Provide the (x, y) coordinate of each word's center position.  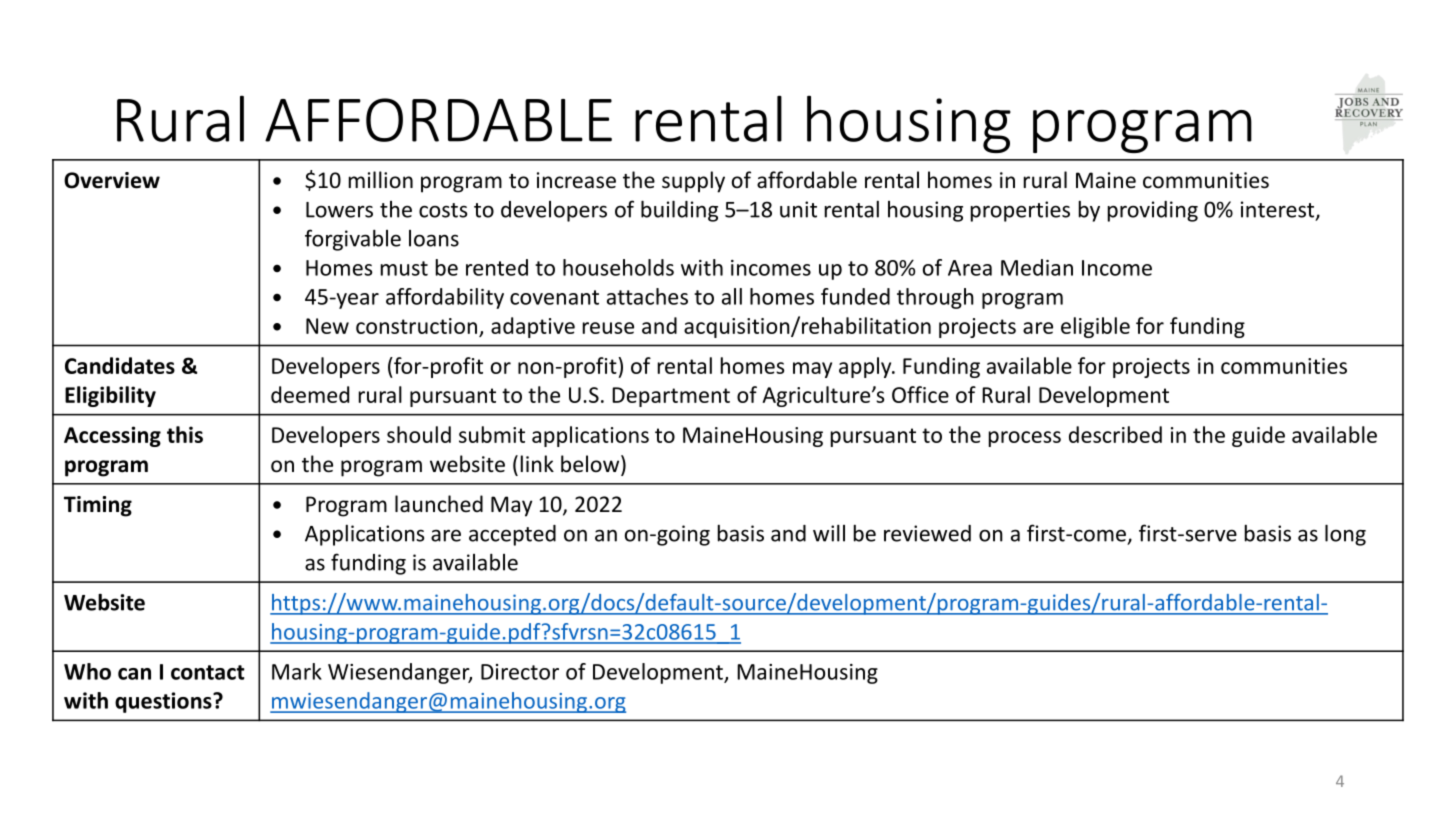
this (185, 434)
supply (693, 182)
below (591, 465)
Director (520, 672)
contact (208, 672)
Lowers (339, 210)
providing (1153, 211)
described (1115, 434)
